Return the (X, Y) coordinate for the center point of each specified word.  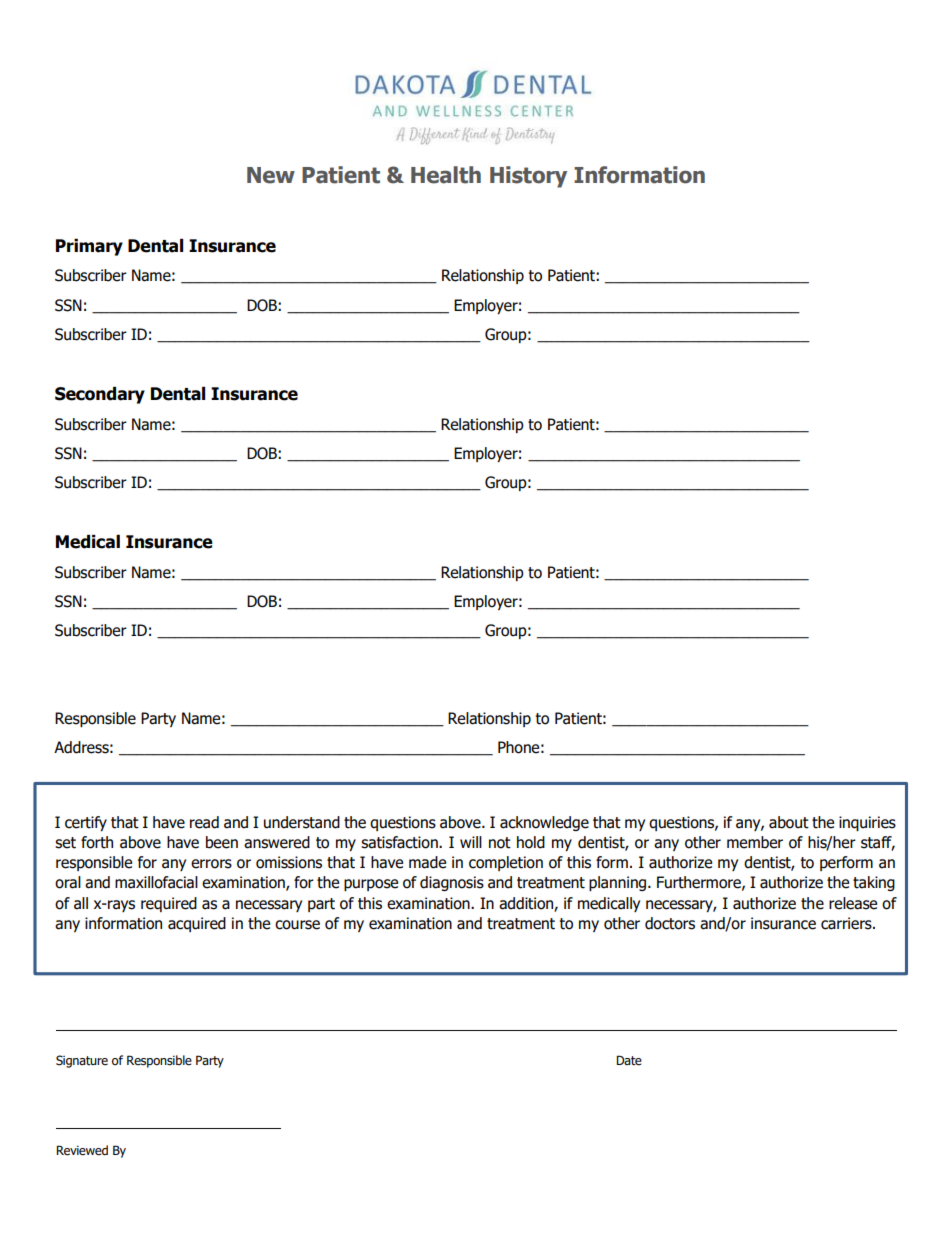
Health (446, 175)
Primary (89, 247)
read (204, 822)
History (528, 177)
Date (629, 1060)
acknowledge (544, 823)
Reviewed (82, 1150)
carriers (847, 923)
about (789, 822)
